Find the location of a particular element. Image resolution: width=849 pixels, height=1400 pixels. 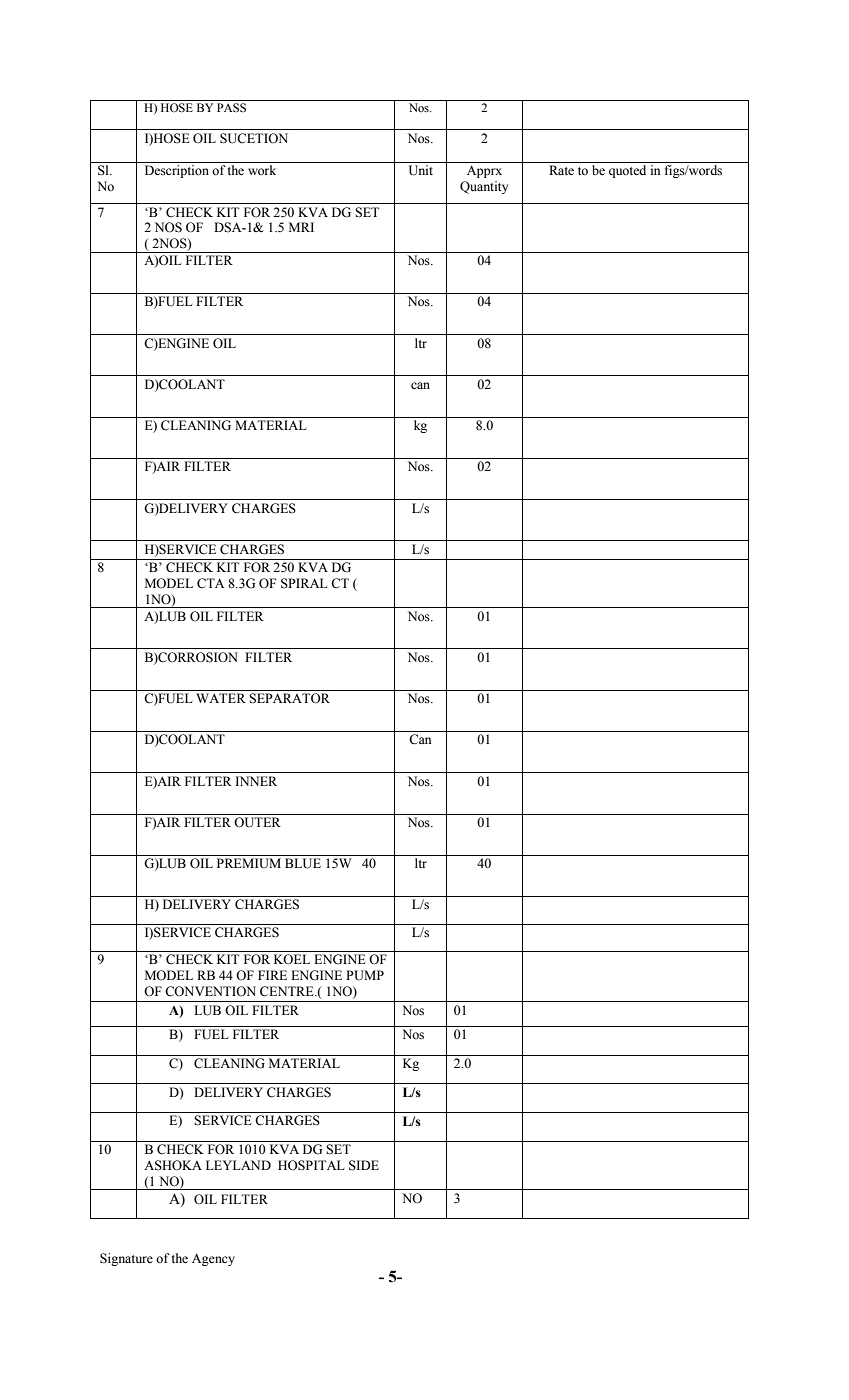

BLUE is located at coordinates (303, 863).
